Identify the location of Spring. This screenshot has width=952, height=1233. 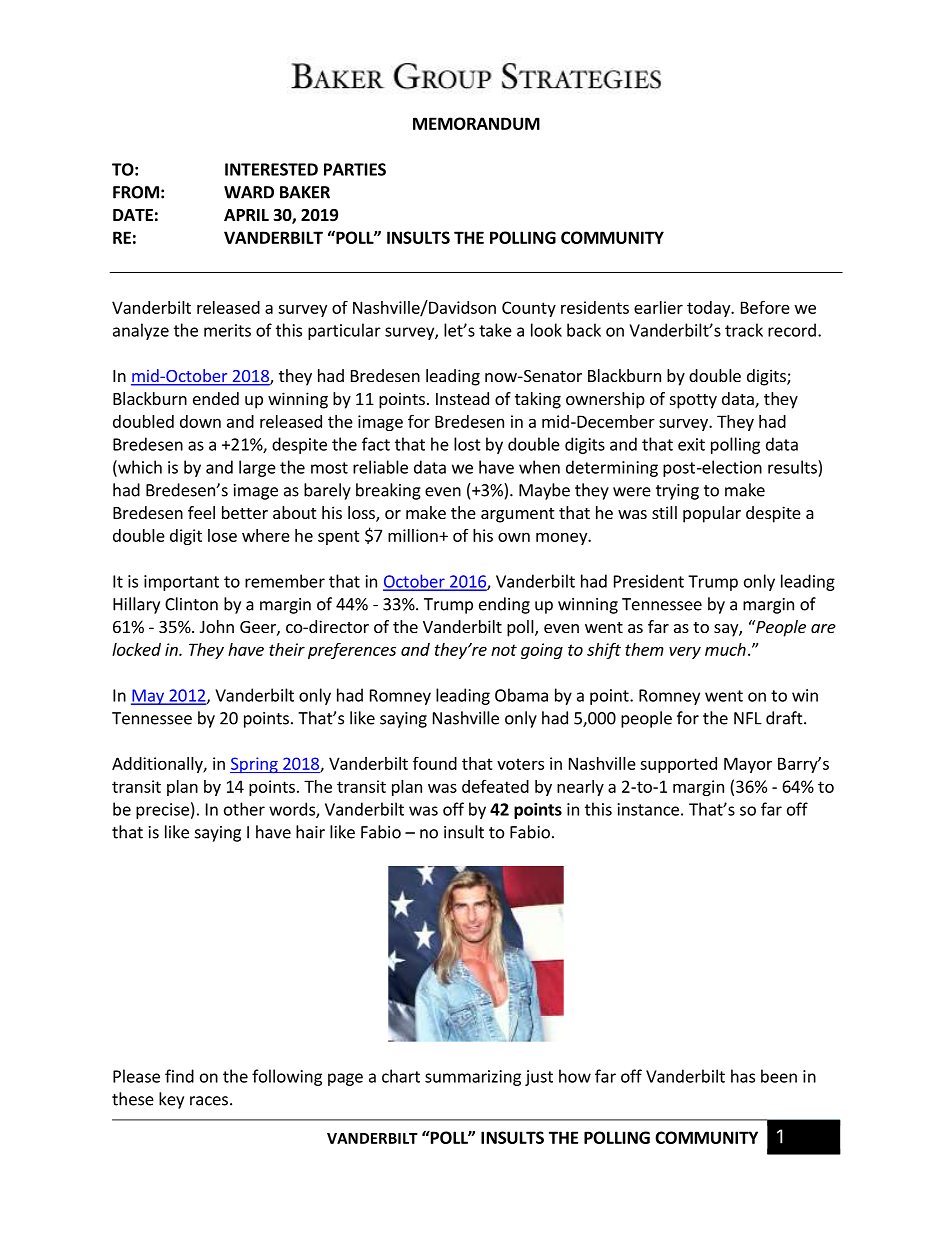
(255, 765).
